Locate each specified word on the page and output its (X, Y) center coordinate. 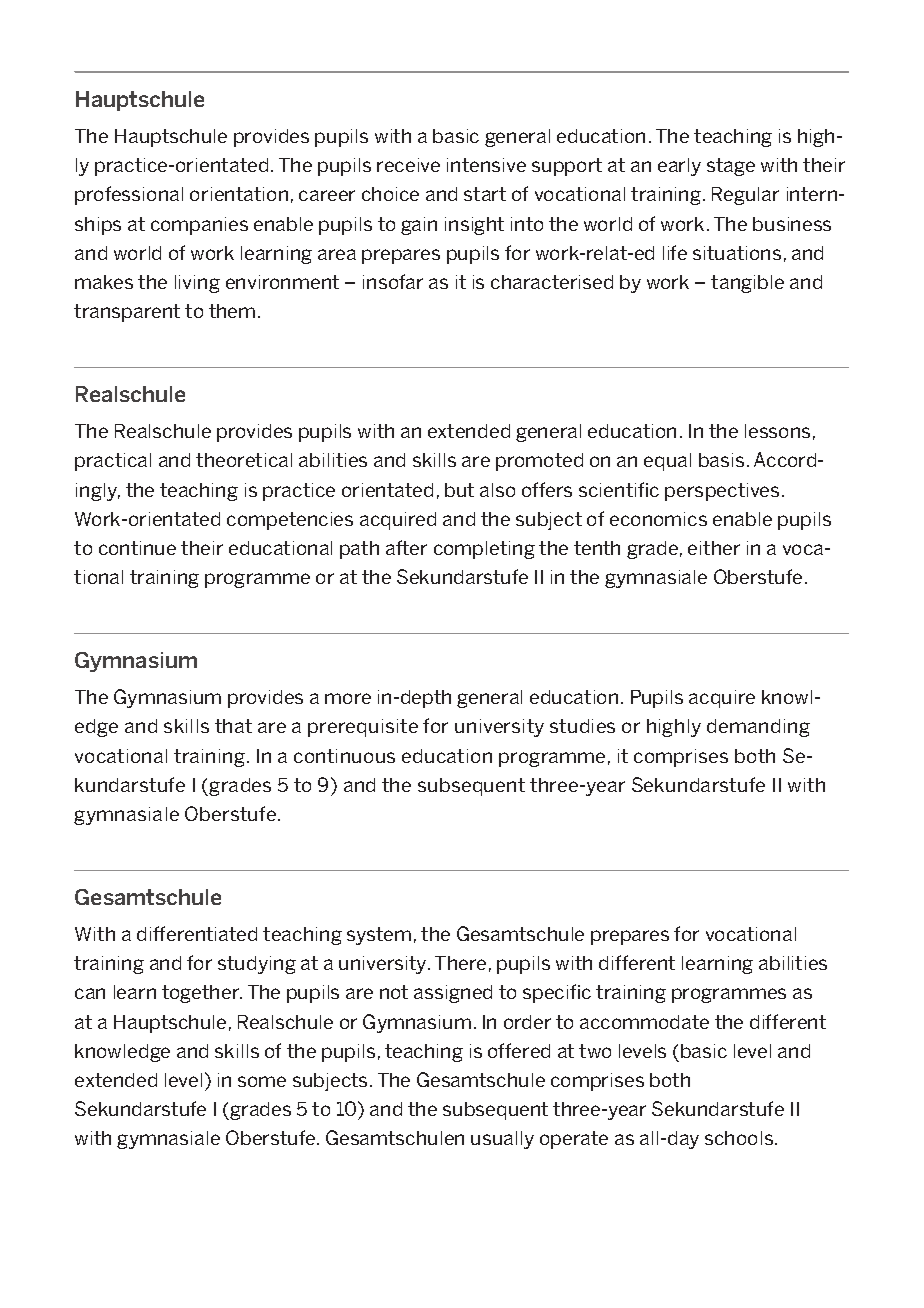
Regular (745, 196)
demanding (758, 728)
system (379, 936)
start (485, 194)
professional (129, 195)
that (233, 726)
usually (502, 1140)
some (262, 1081)
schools (740, 1138)
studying (257, 965)
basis (721, 460)
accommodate (644, 1022)
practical (113, 462)
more (348, 698)
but (459, 490)
